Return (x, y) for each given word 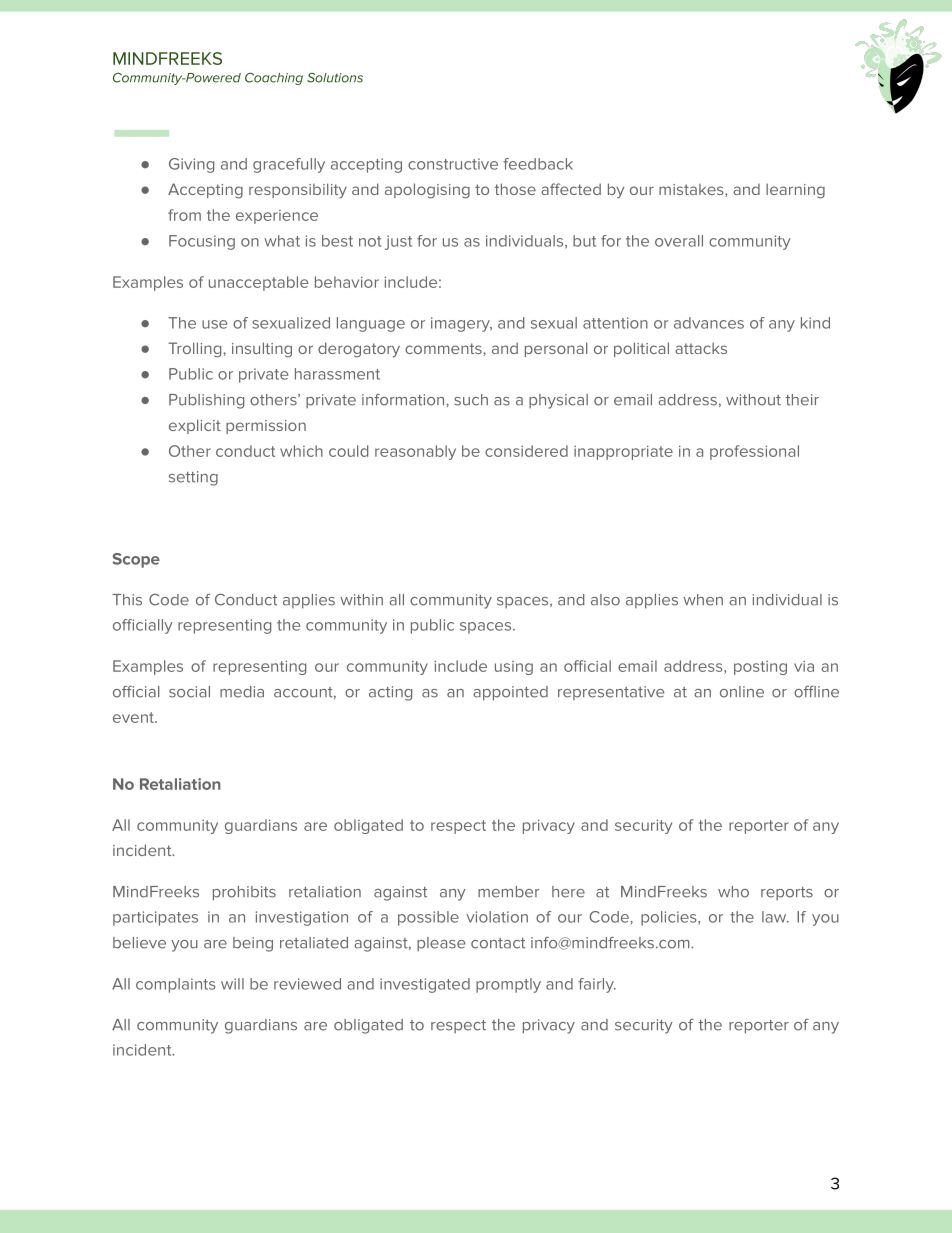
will (232, 984)
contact (498, 943)
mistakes (692, 190)
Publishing (206, 401)
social (189, 692)
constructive (453, 164)
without (753, 400)
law (775, 917)
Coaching (274, 79)
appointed (510, 693)
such (471, 400)
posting (760, 668)
